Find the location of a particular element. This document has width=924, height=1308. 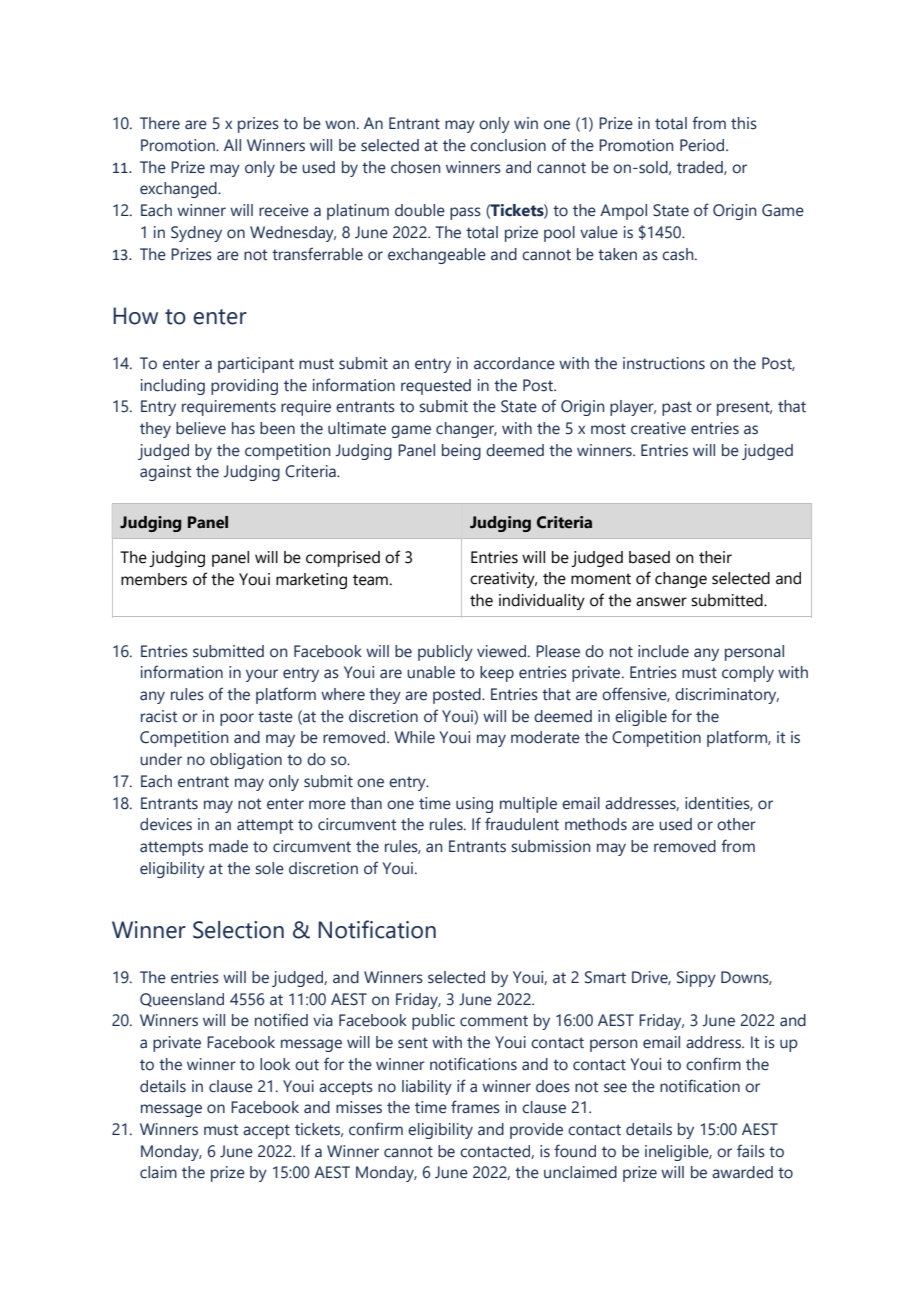

look is located at coordinates (275, 1064).
